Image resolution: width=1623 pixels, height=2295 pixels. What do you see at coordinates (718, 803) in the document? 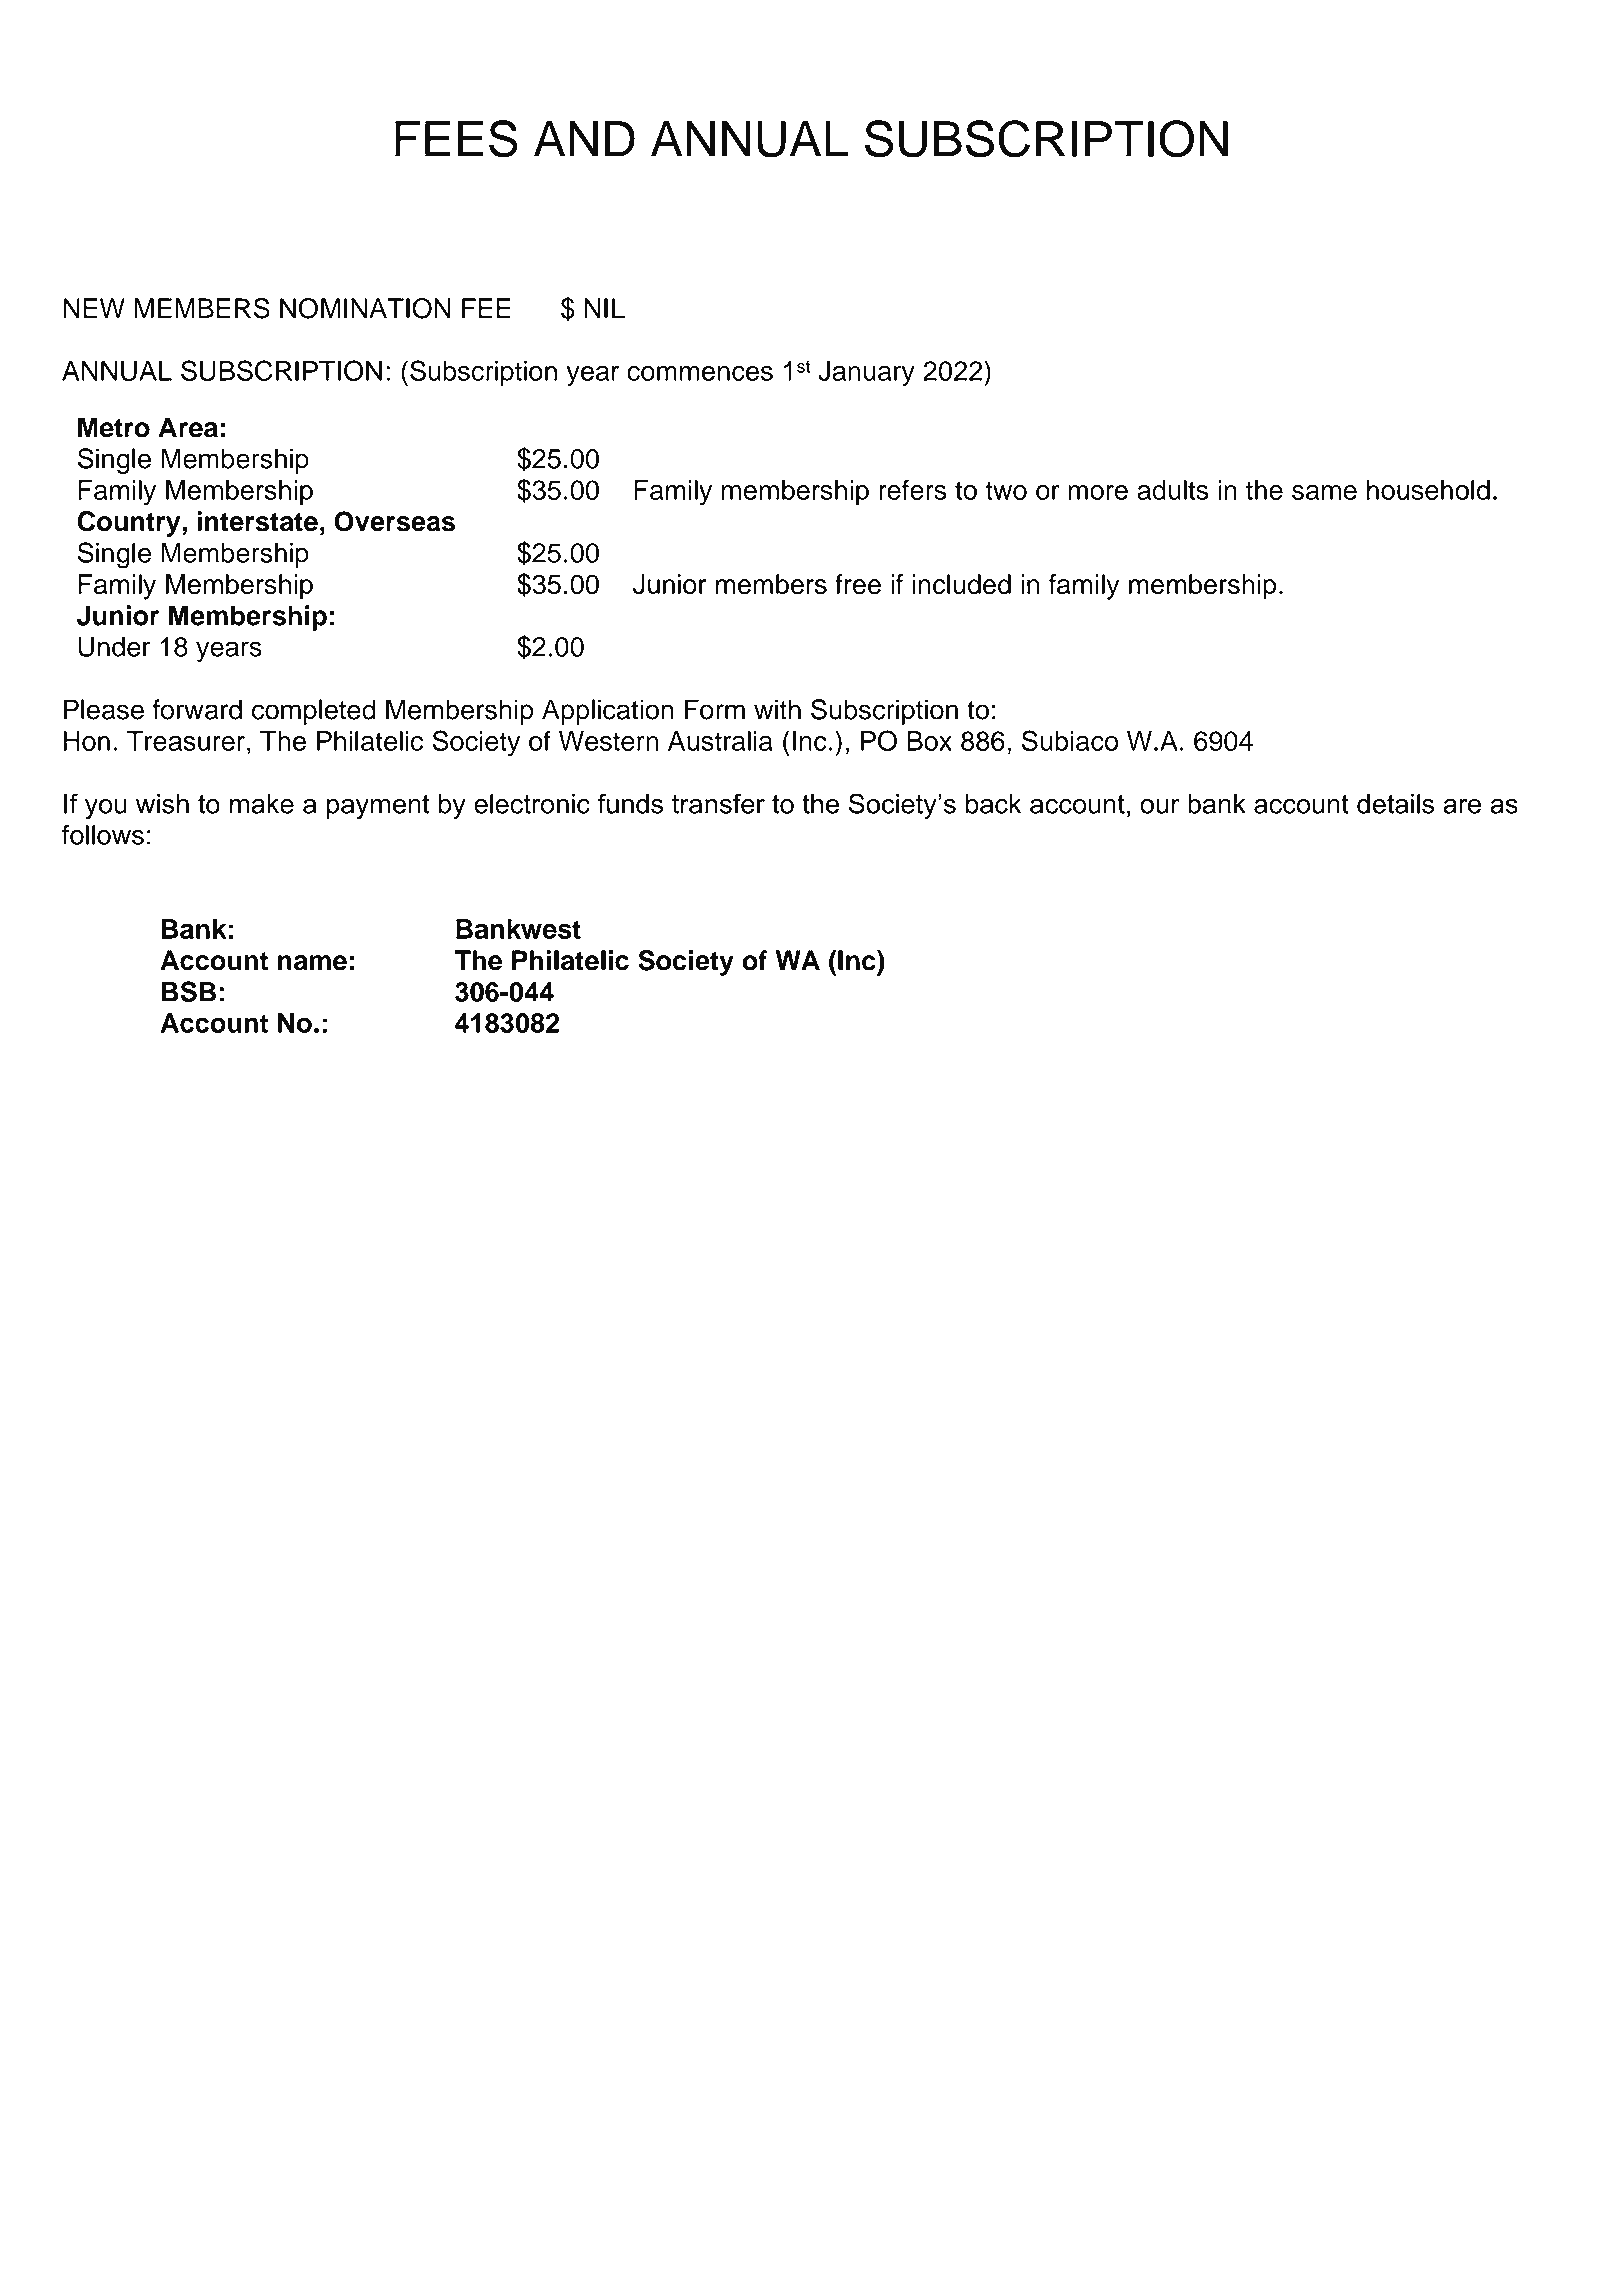
I see `transfer` at bounding box center [718, 803].
